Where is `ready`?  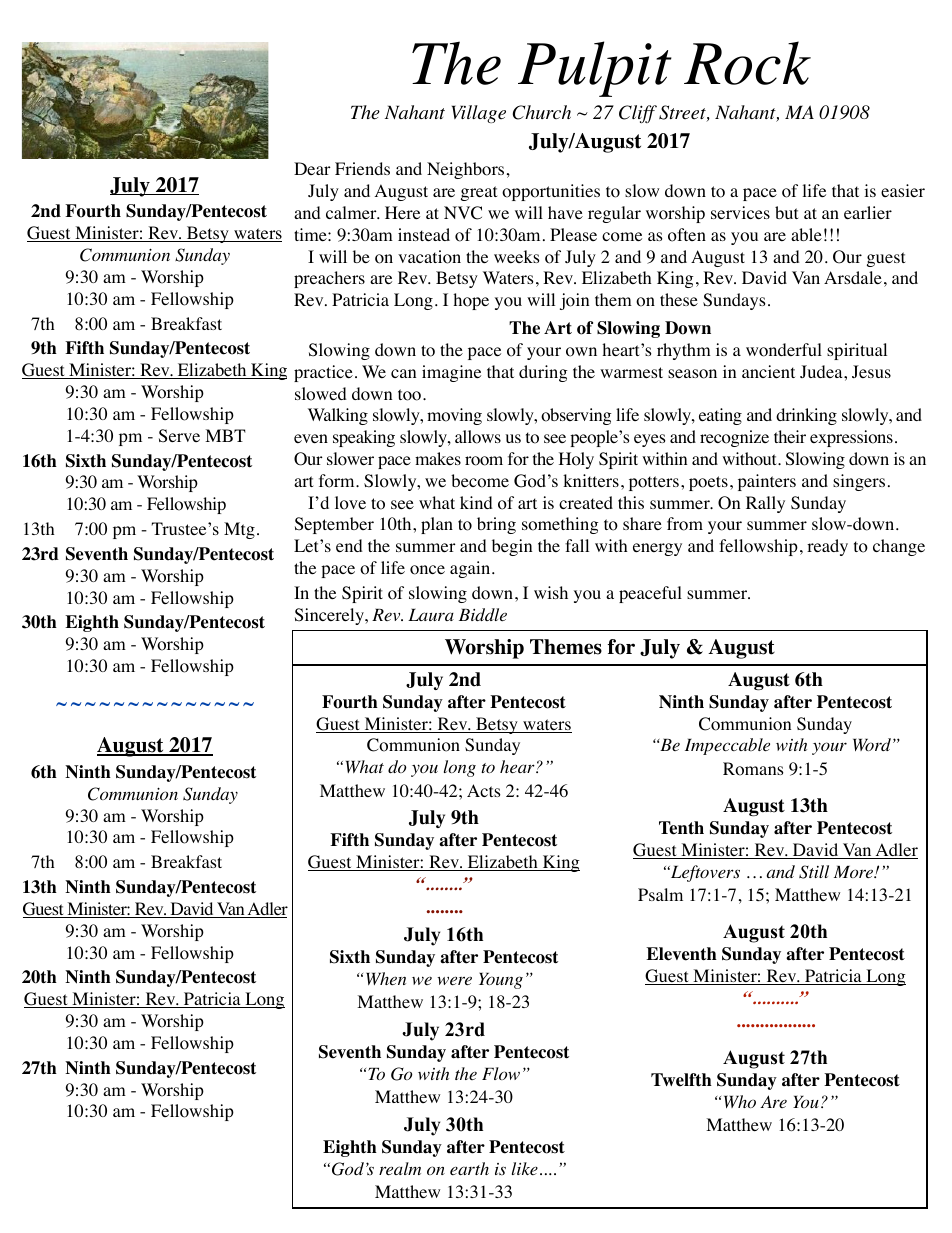 ready is located at coordinates (827, 547).
